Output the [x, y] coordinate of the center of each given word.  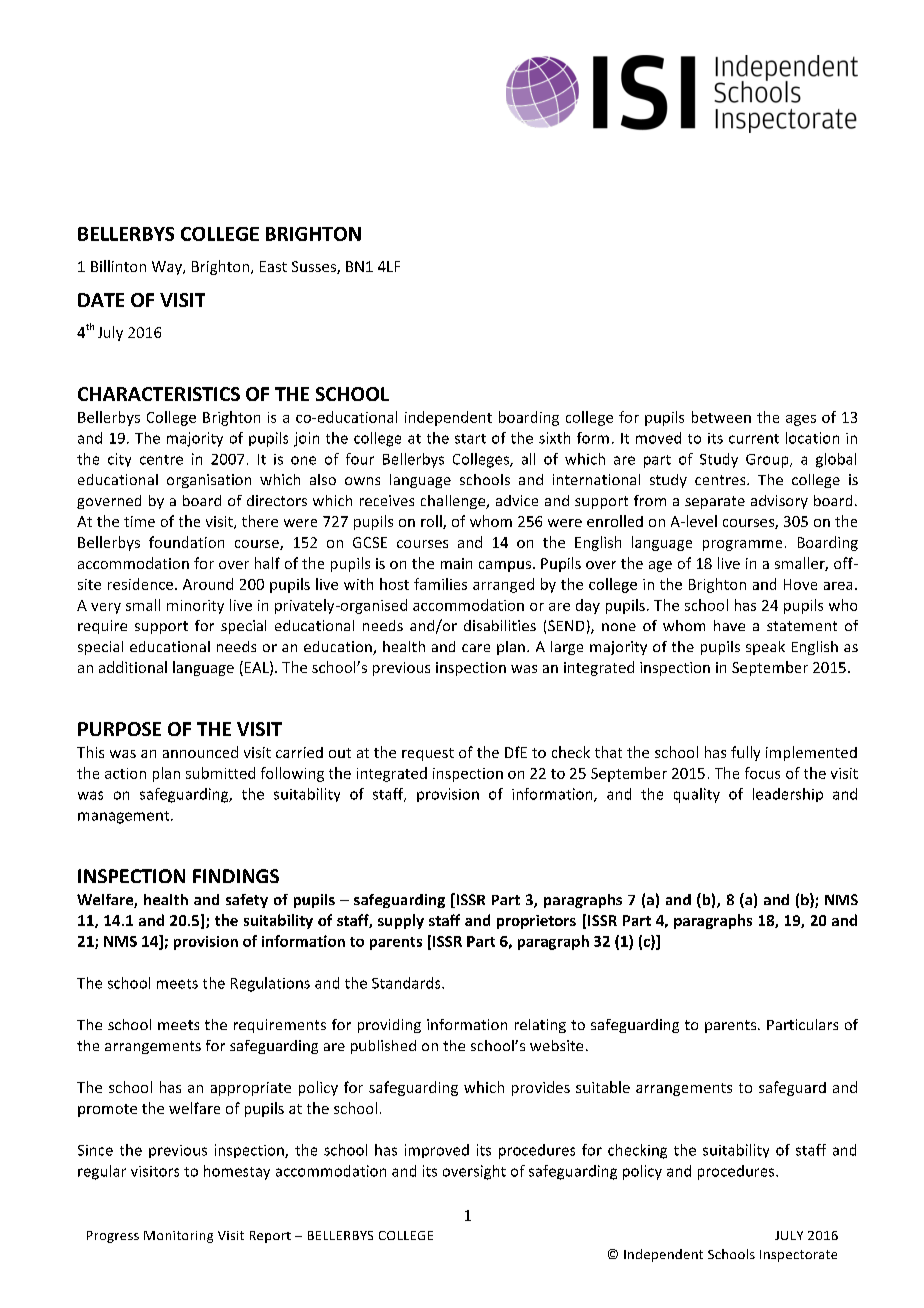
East [273, 266]
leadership [788, 795]
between [721, 417]
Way [168, 268]
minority [195, 607]
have [729, 625]
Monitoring [178, 1237]
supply [401, 921]
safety [247, 901]
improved [437, 1151]
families [440, 584]
